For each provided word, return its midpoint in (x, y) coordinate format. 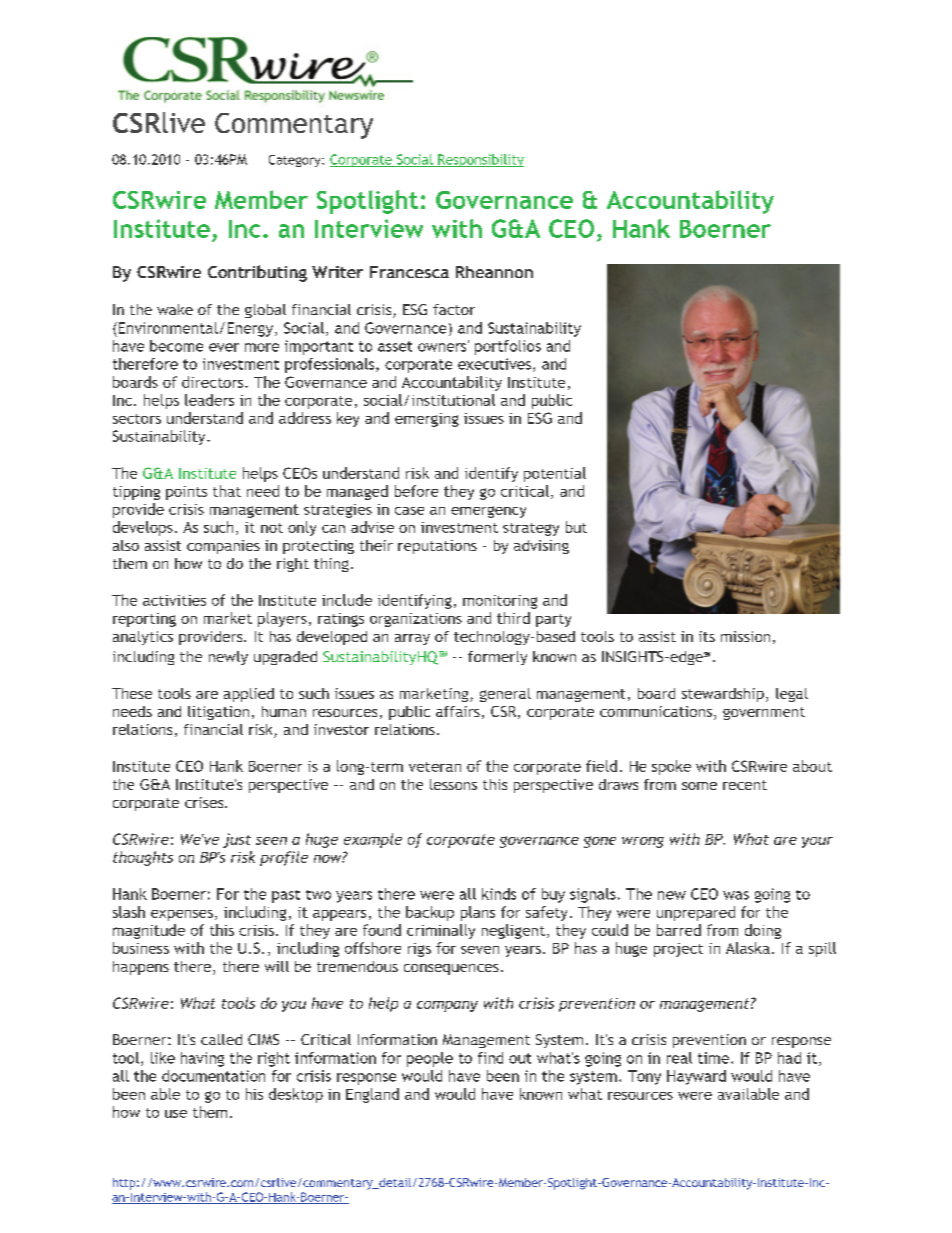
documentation (213, 1076)
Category (296, 161)
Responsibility (480, 160)
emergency (488, 512)
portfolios (508, 347)
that (227, 491)
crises (205, 802)
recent (745, 785)
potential (555, 474)
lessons (453, 784)
